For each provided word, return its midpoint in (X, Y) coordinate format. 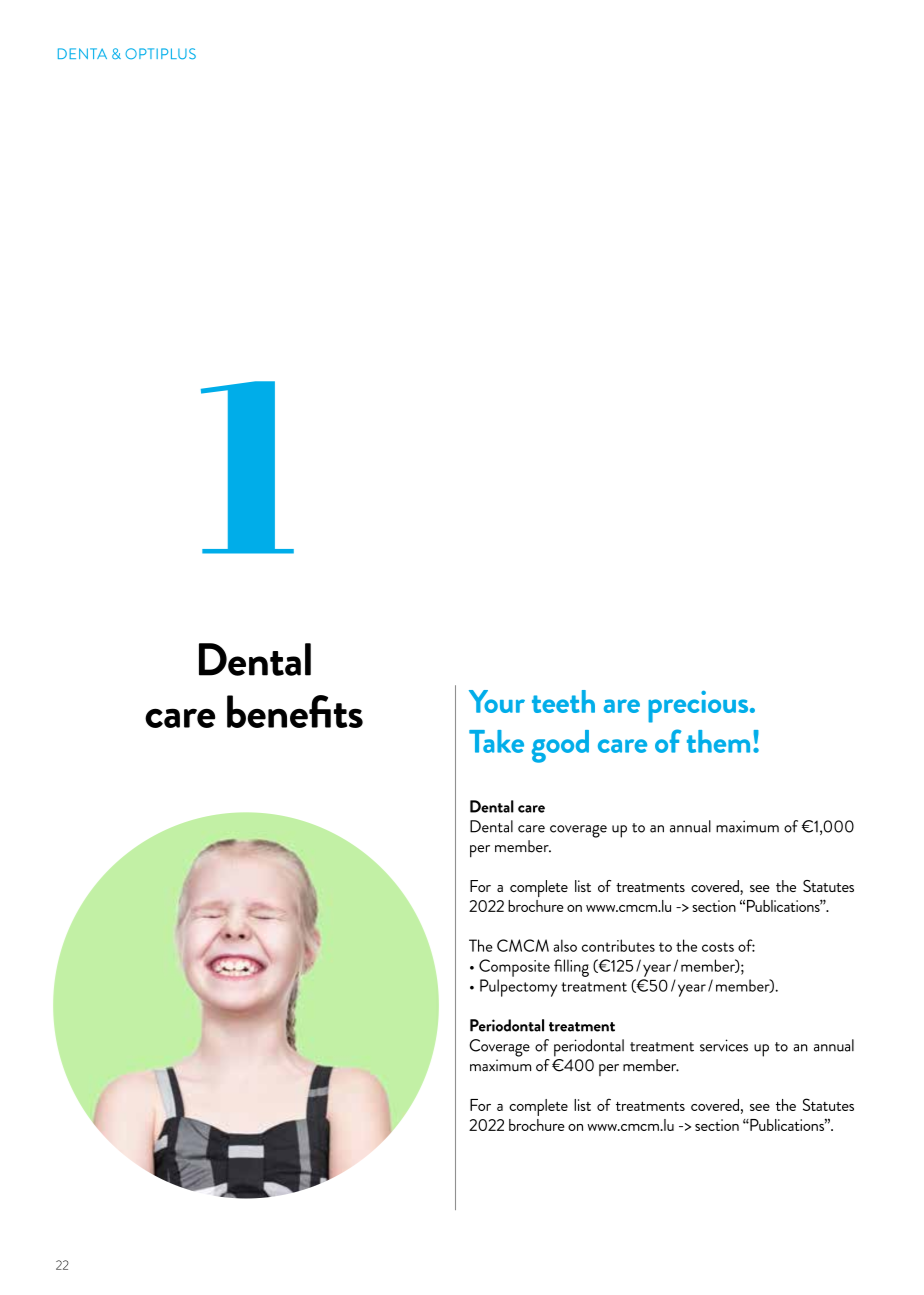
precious (699, 707)
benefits (295, 711)
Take (496, 741)
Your (497, 701)
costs (718, 947)
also (565, 945)
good (560, 746)
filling (571, 968)
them (718, 741)
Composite (514, 968)
